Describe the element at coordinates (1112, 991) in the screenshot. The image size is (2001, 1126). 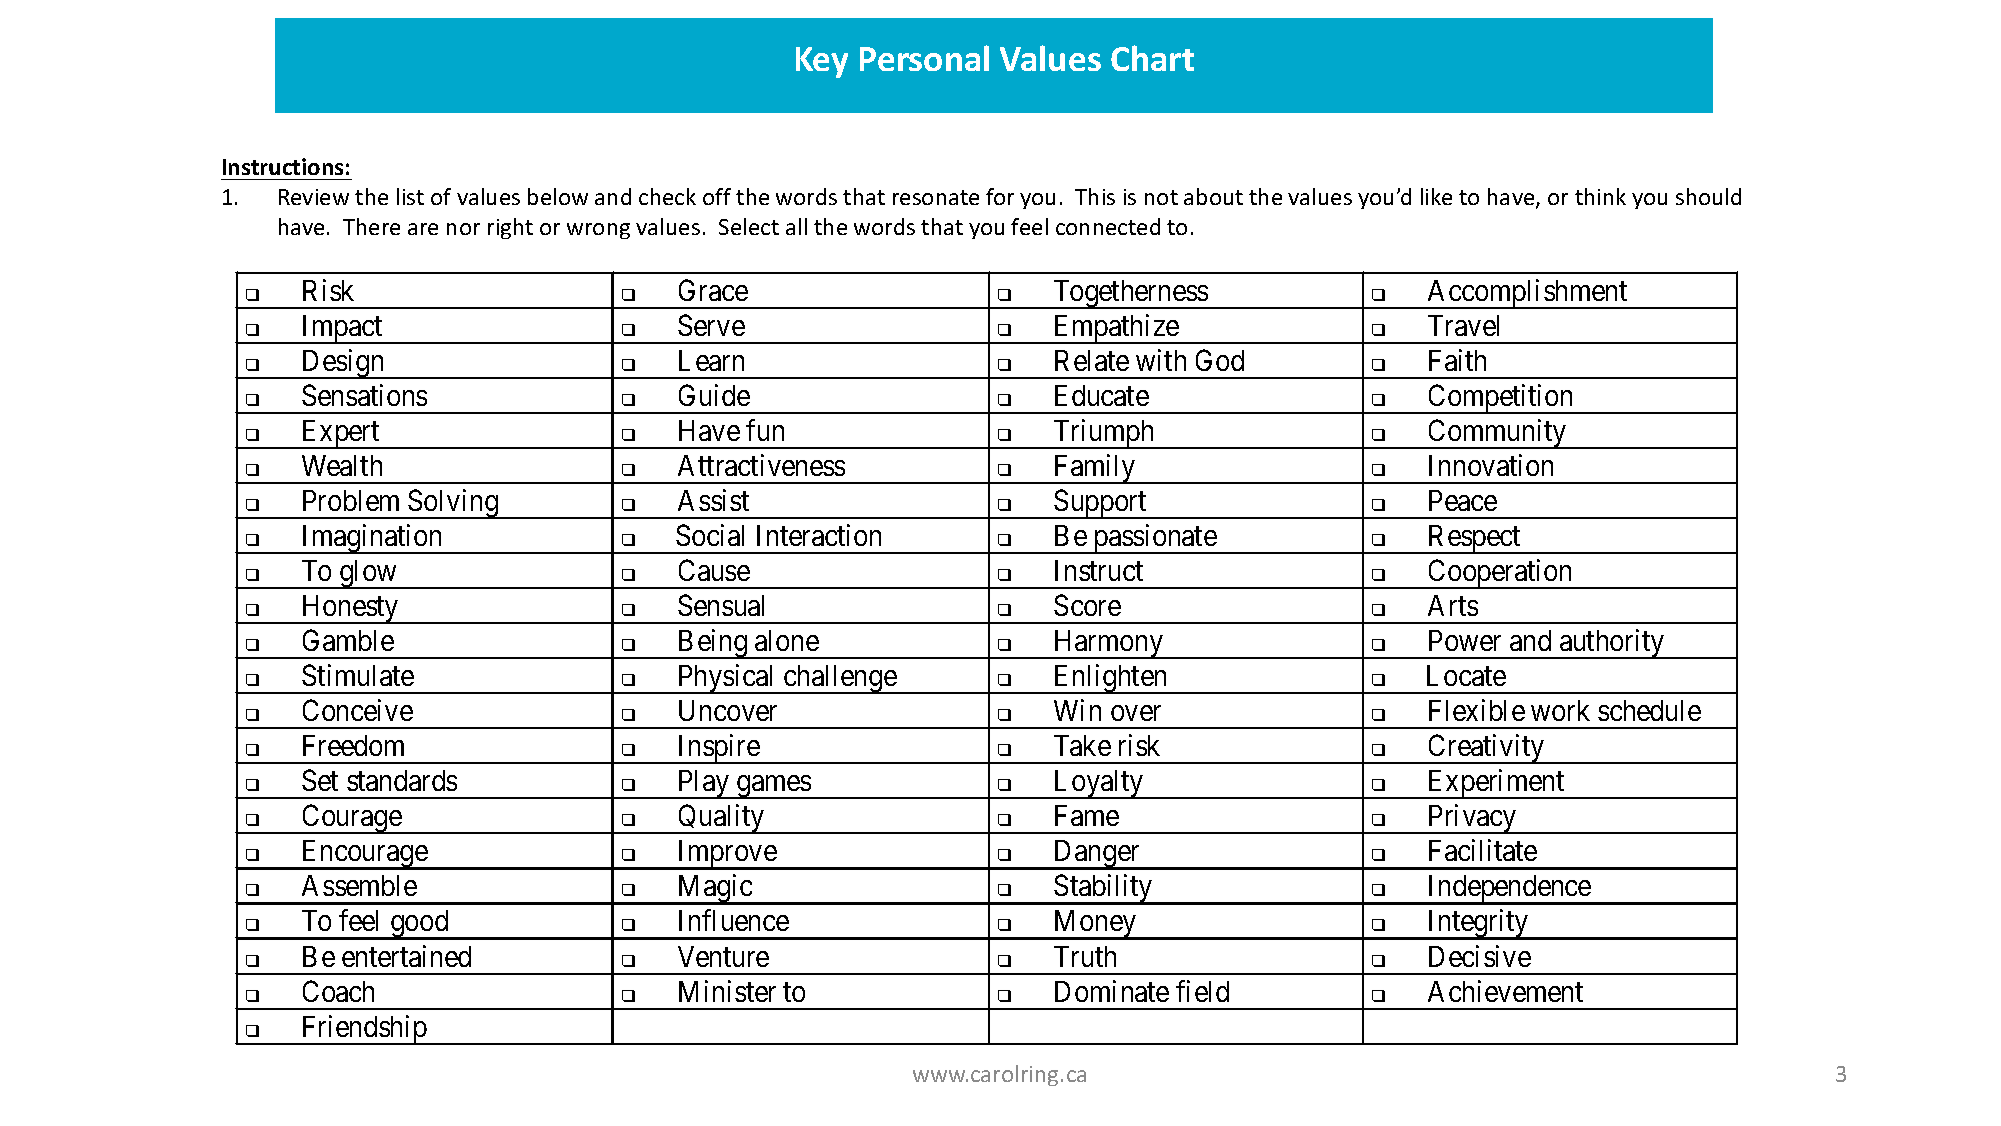
I see `Dominate` at that location.
